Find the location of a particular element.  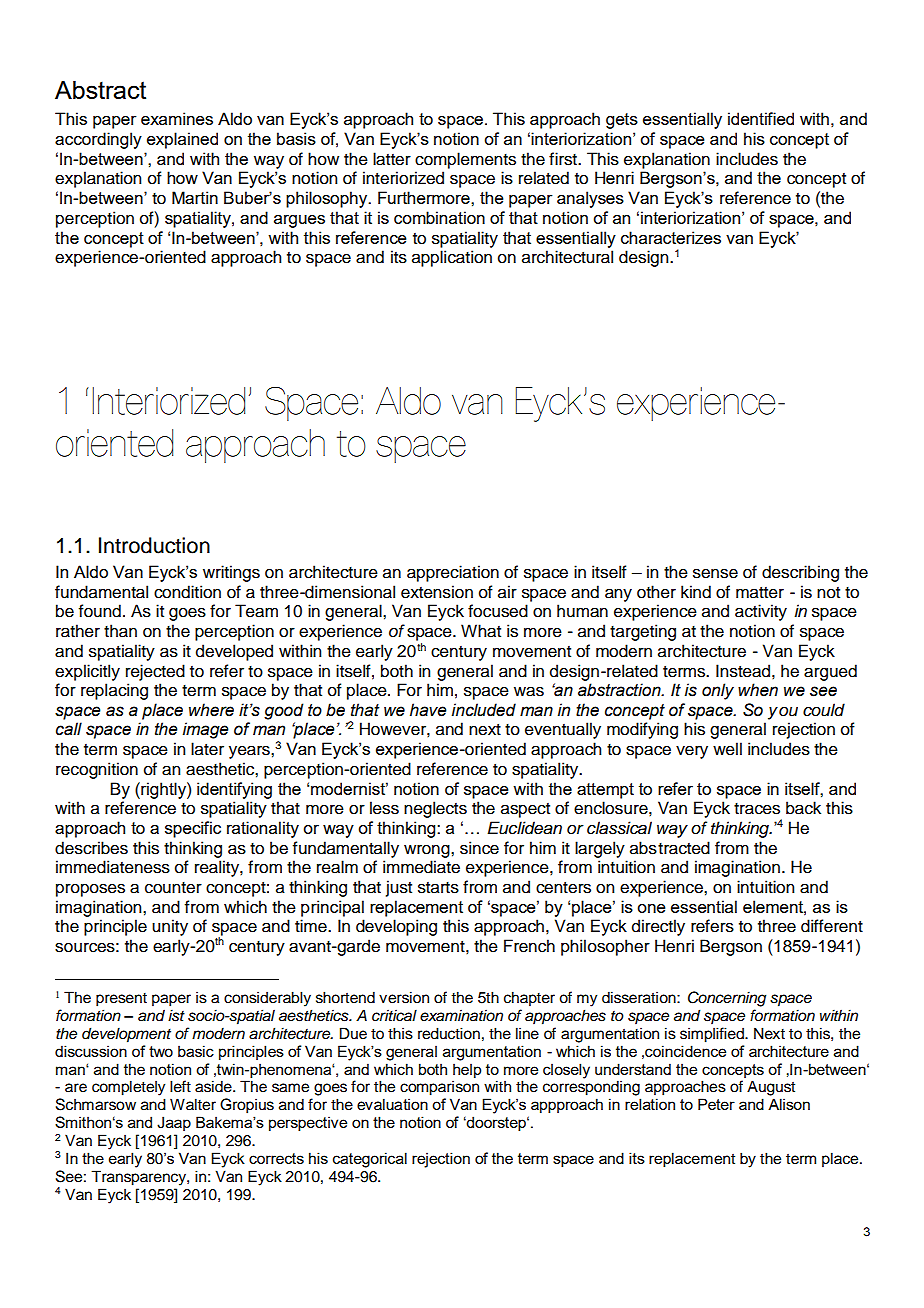

one is located at coordinates (651, 908).
